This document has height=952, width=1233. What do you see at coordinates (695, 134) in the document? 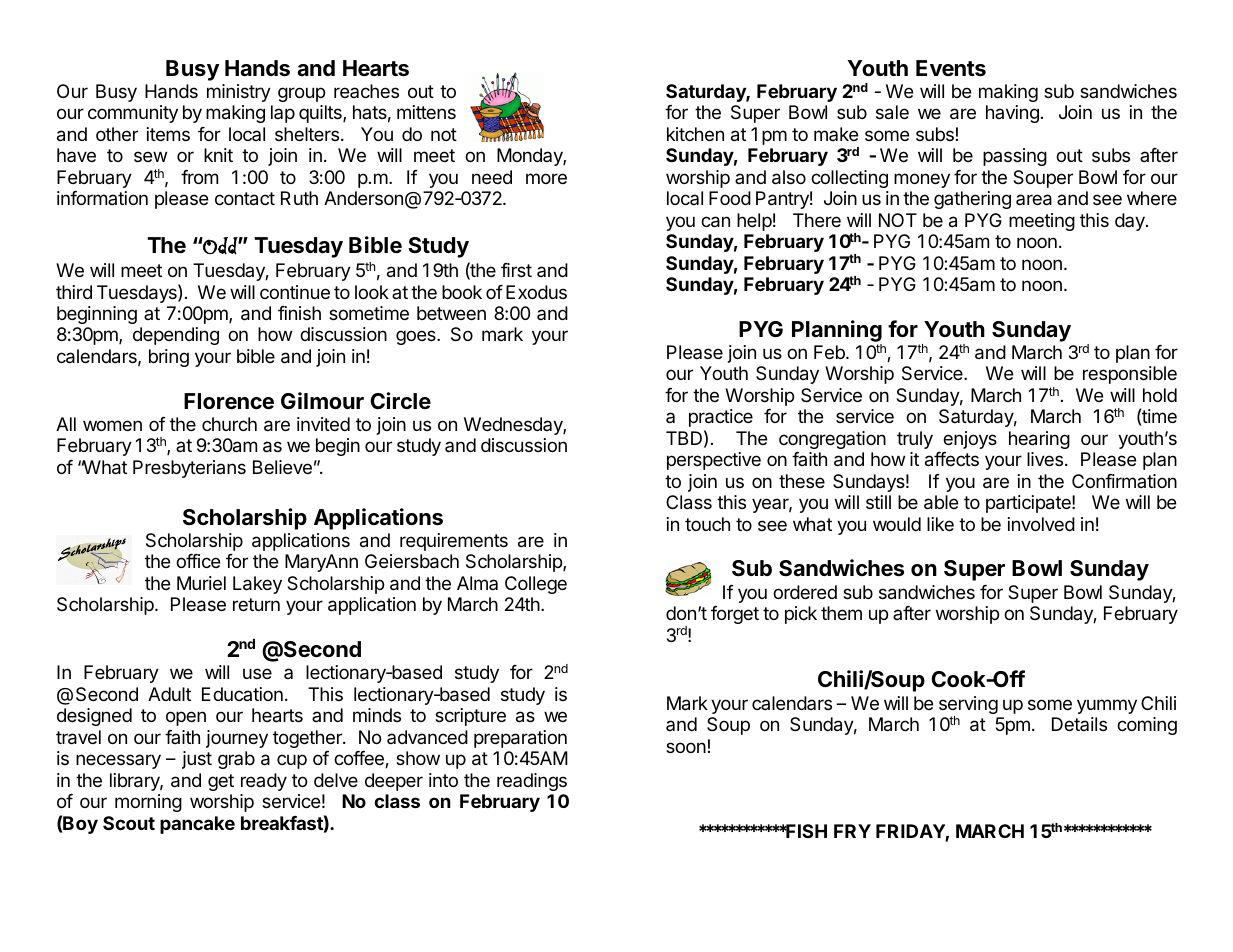
I see `kitchen` at bounding box center [695, 134].
